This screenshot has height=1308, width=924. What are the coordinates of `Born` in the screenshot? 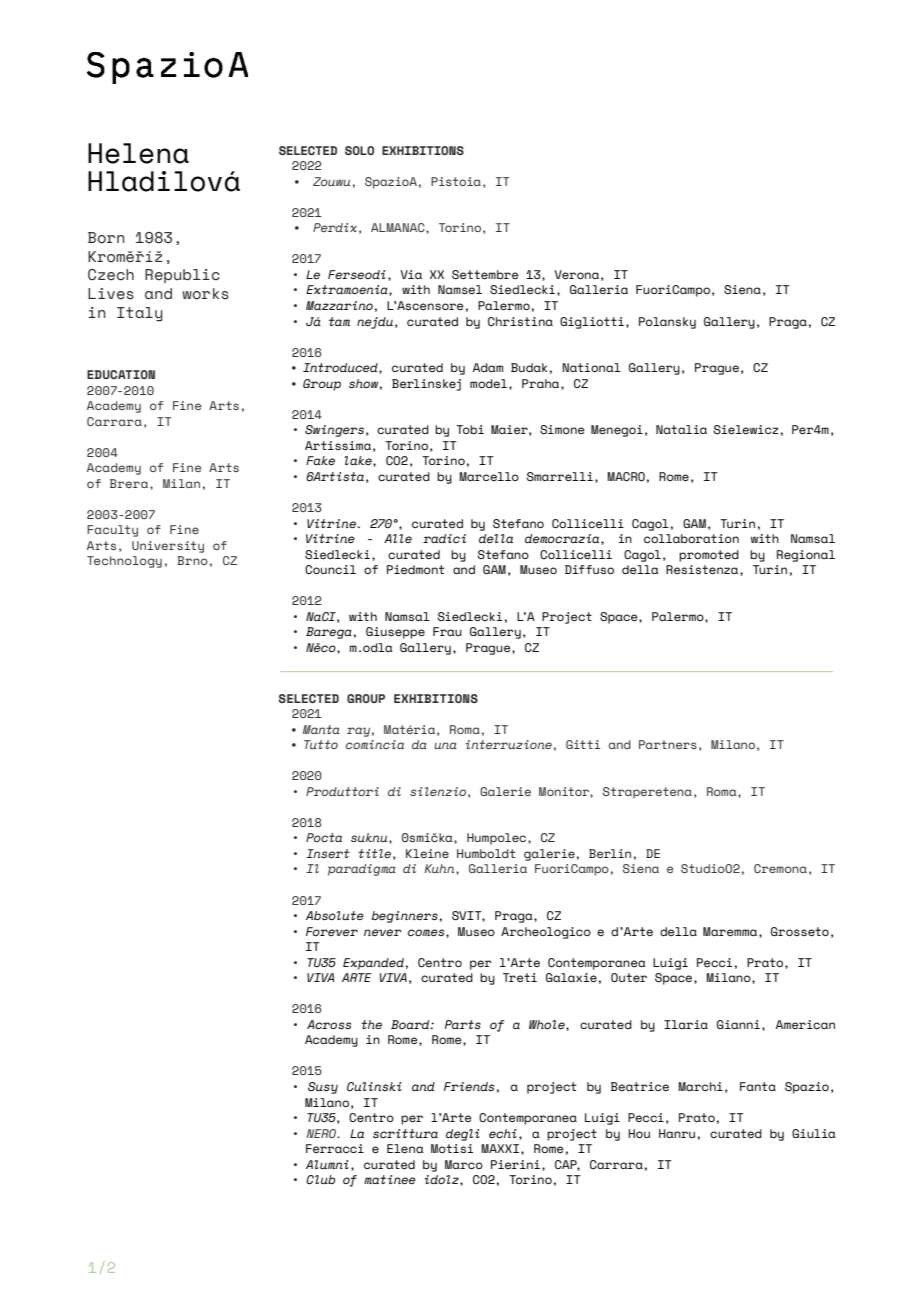 It's located at (106, 238).
